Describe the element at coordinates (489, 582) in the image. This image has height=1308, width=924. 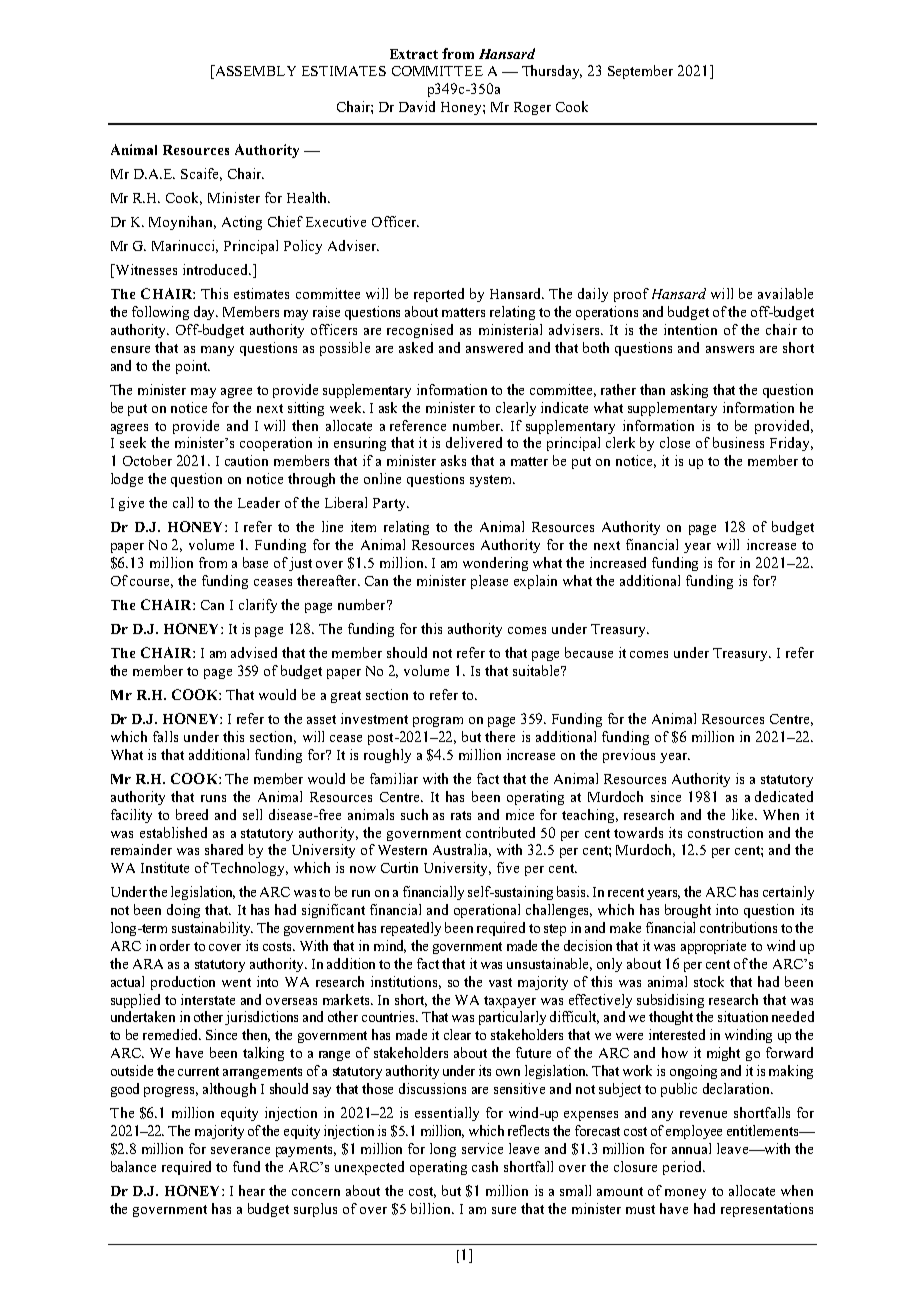
I see `please` at that location.
